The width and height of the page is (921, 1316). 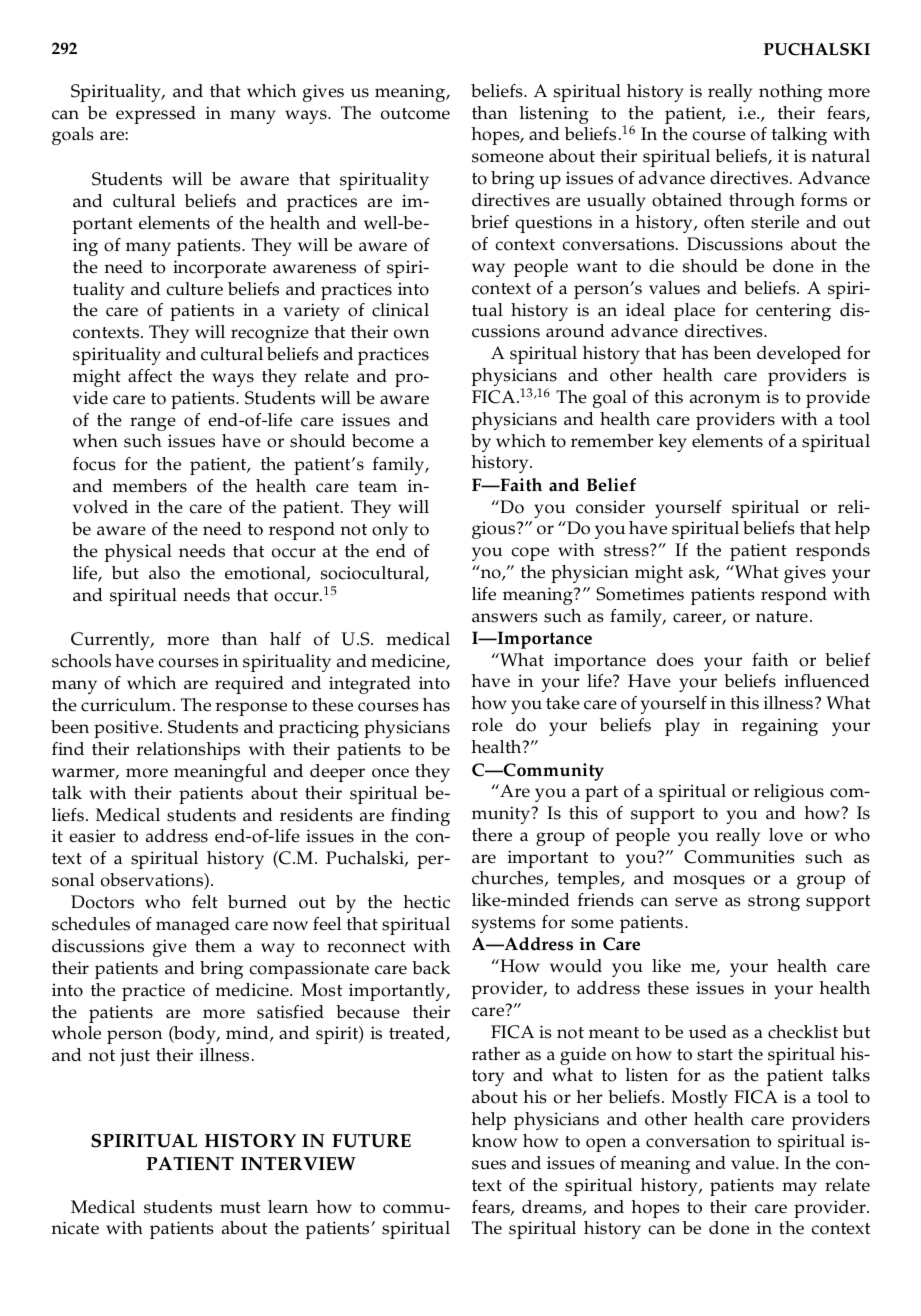 What do you see at coordinates (377, 487) in the page?
I see `team` at bounding box center [377, 487].
